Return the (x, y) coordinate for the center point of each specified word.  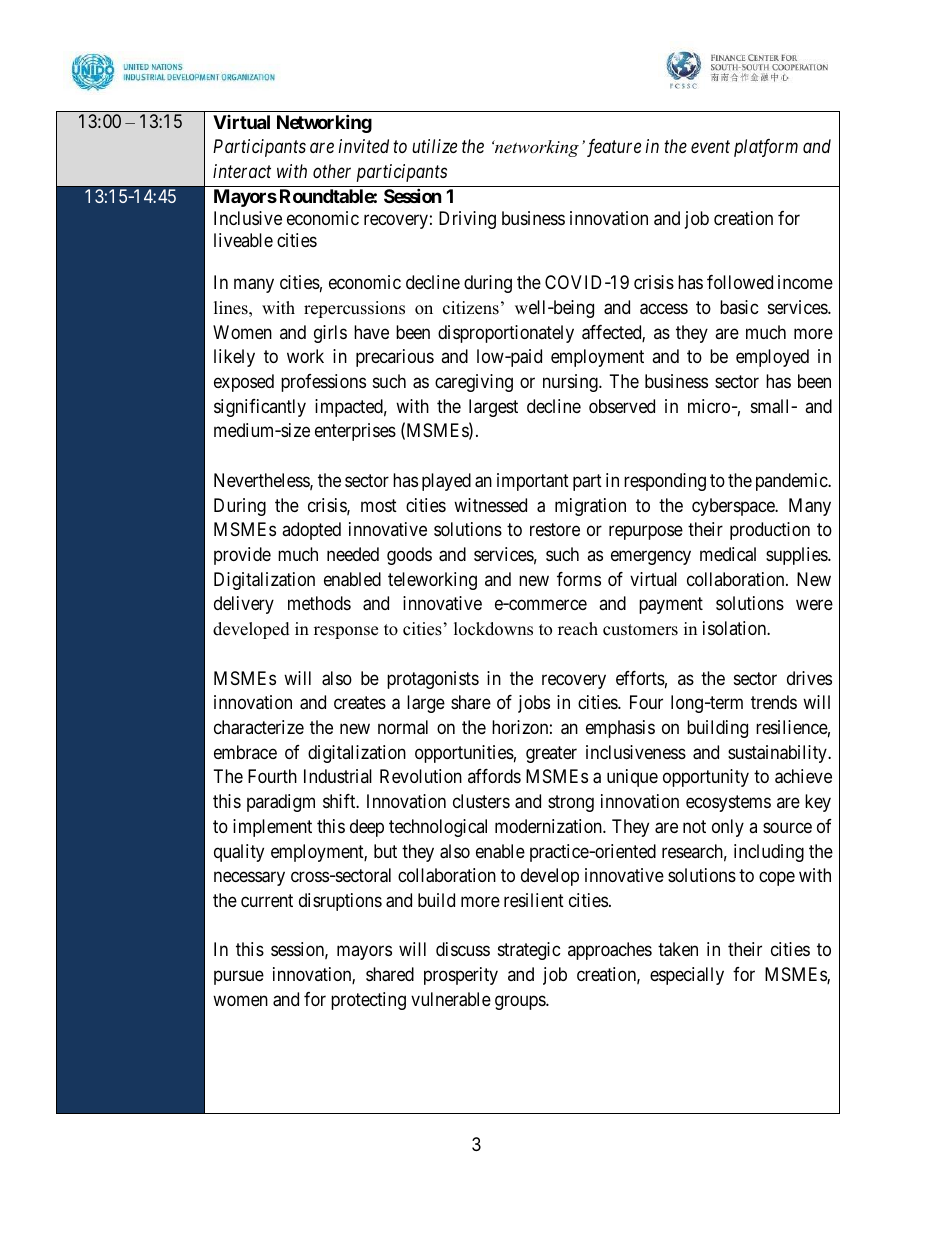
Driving (467, 220)
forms (579, 579)
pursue (239, 978)
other (332, 171)
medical (728, 554)
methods (319, 603)
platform (766, 148)
